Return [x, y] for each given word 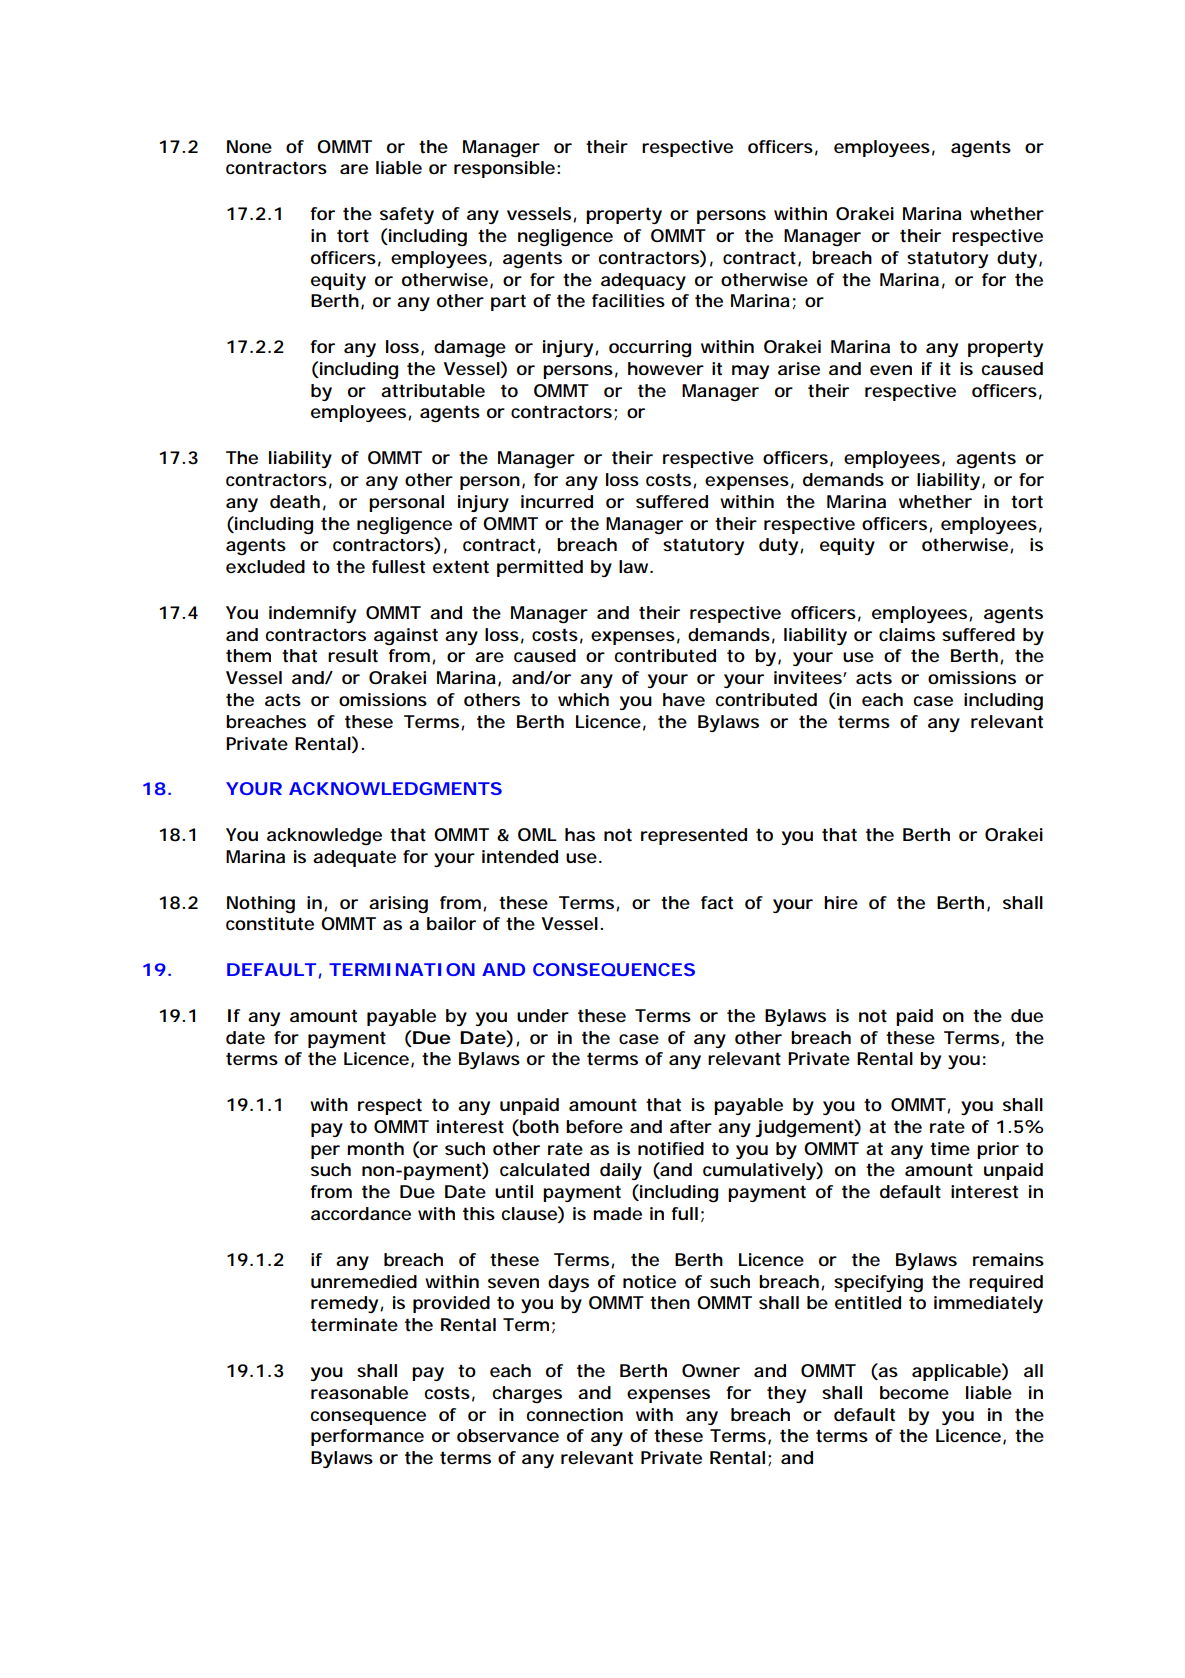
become [914, 1393]
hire [841, 902]
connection [575, 1415]
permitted [540, 568]
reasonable [359, 1393]
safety [407, 215]
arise [799, 368]
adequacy [643, 281]
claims [907, 634]
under [543, 1015]
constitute [270, 924]
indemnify [312, 614]
